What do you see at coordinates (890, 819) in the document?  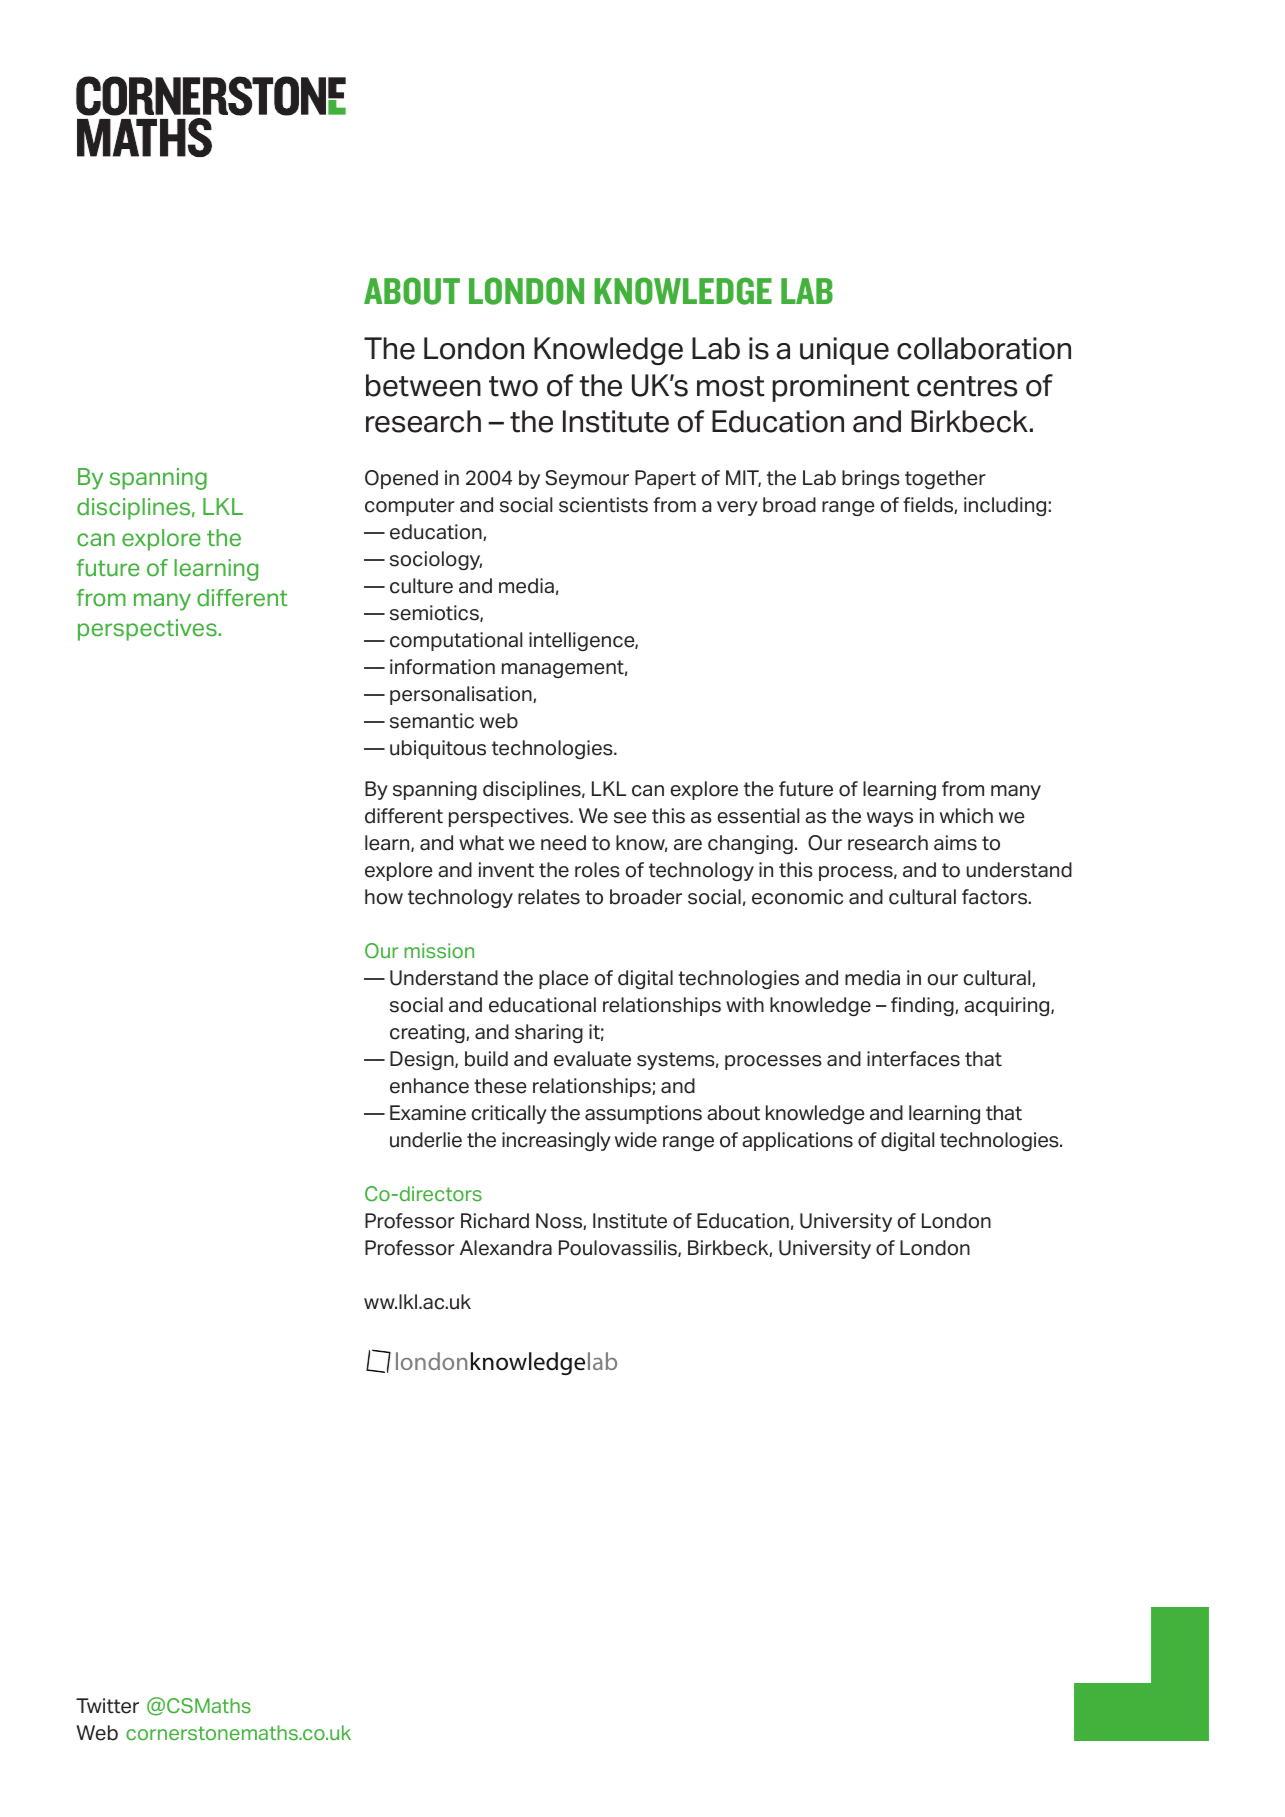 I see `ways` at bounding box center [890, 819].
